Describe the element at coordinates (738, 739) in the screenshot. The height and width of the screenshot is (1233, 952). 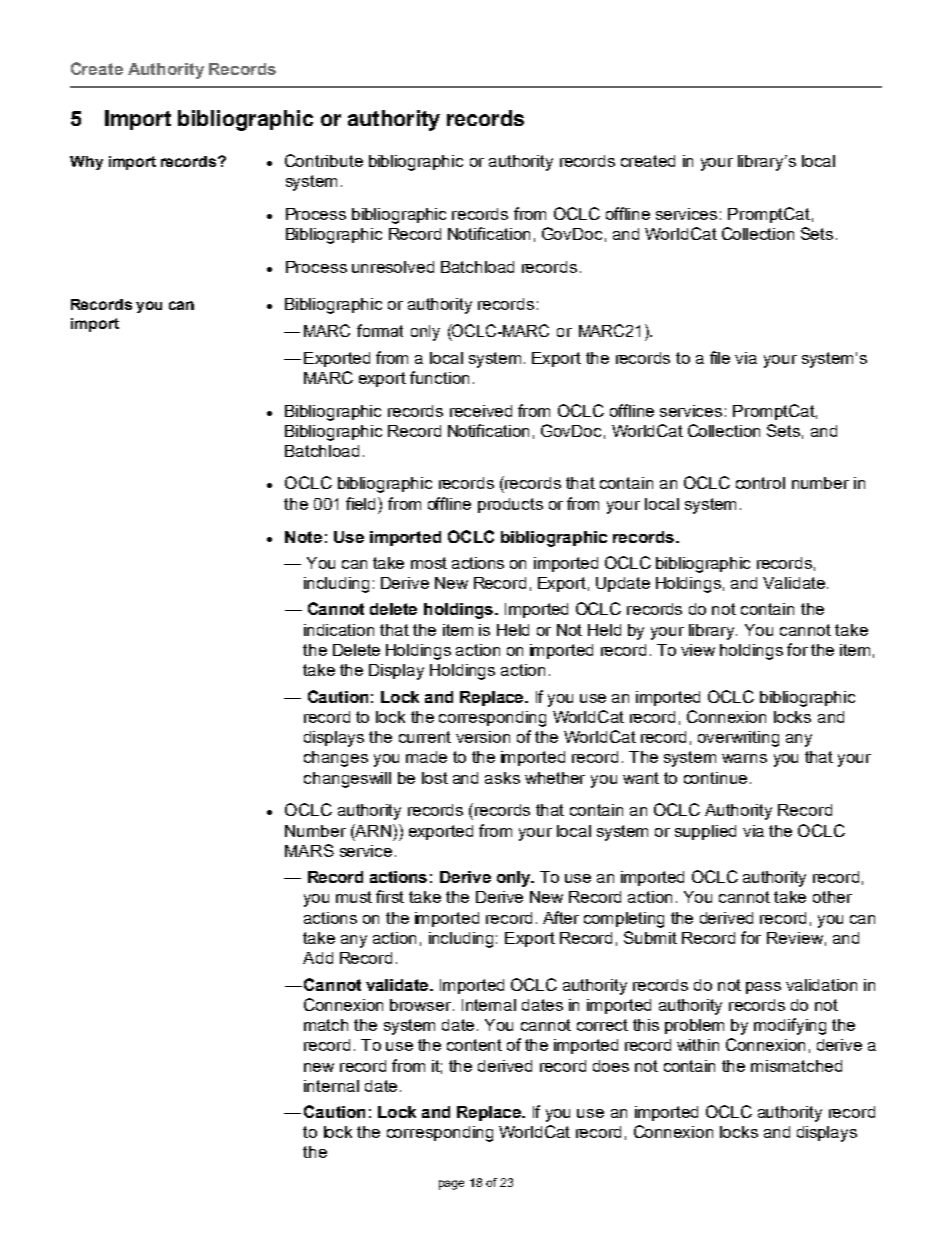
I see `overwriting` at that location.
